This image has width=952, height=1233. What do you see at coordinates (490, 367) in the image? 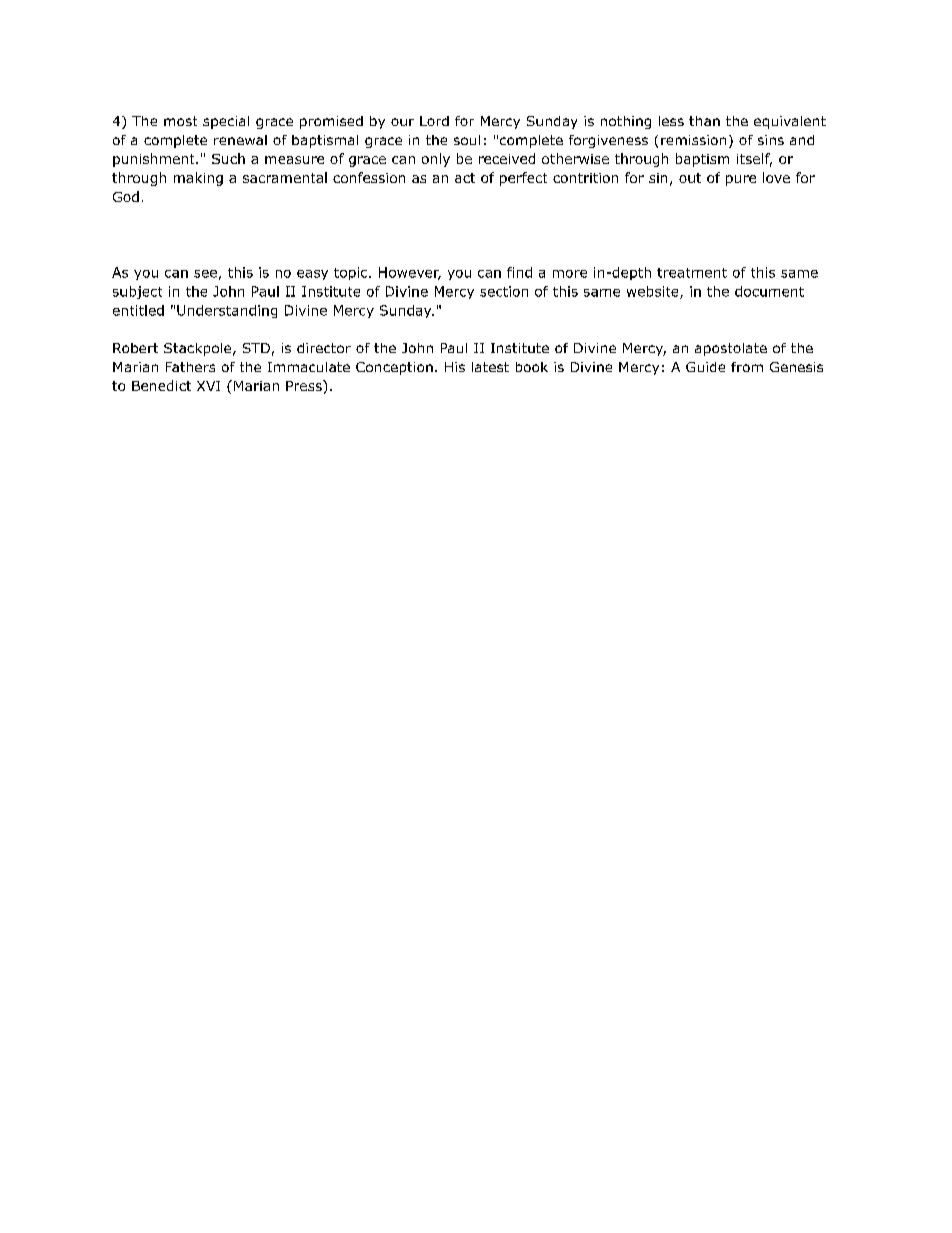
I see `latest` at bounding box center [490, 367].
